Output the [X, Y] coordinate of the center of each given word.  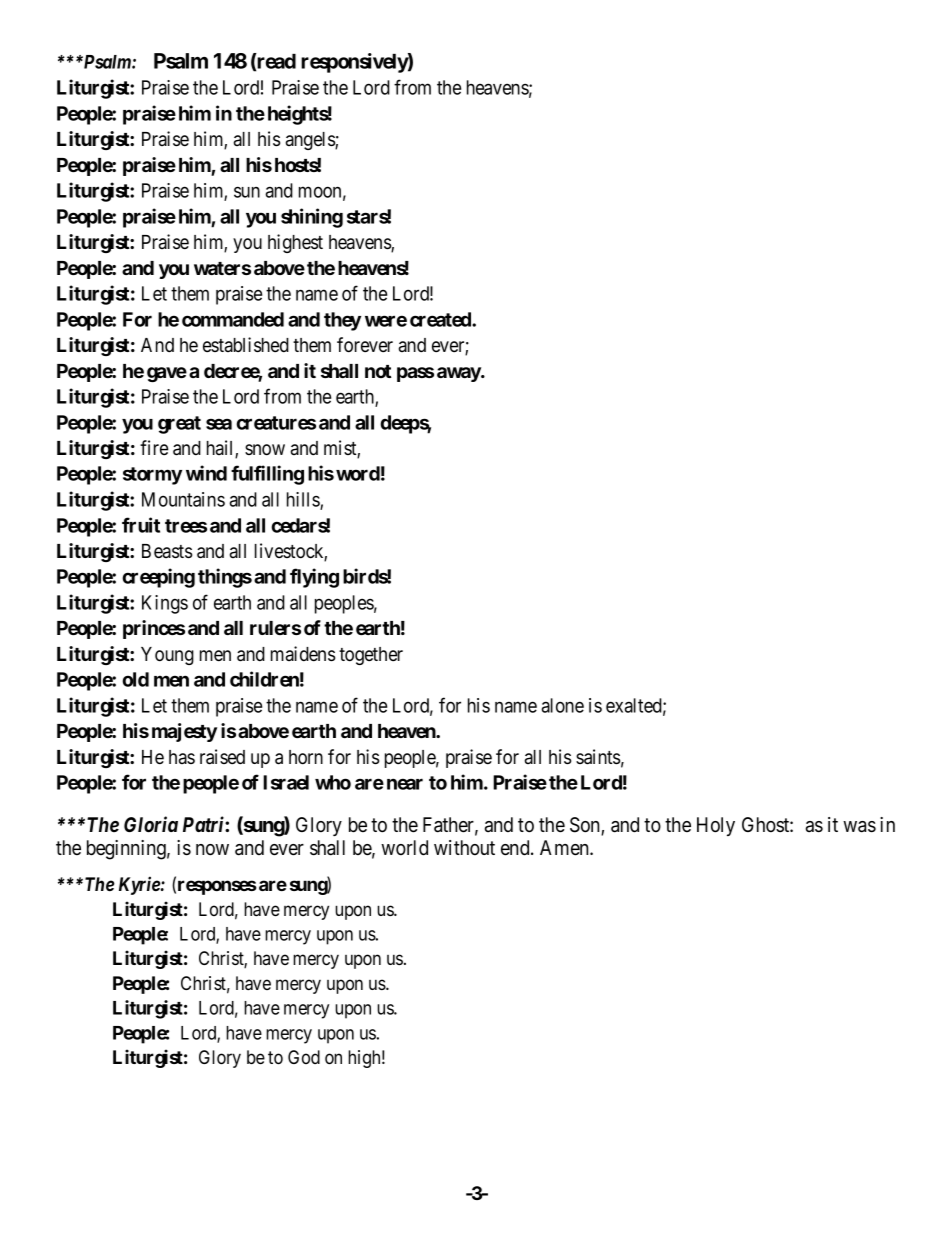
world [404, 848]
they [342, 321]
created [441, 319]
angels [311, 141]
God [304, 1057]
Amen [565, 848]
